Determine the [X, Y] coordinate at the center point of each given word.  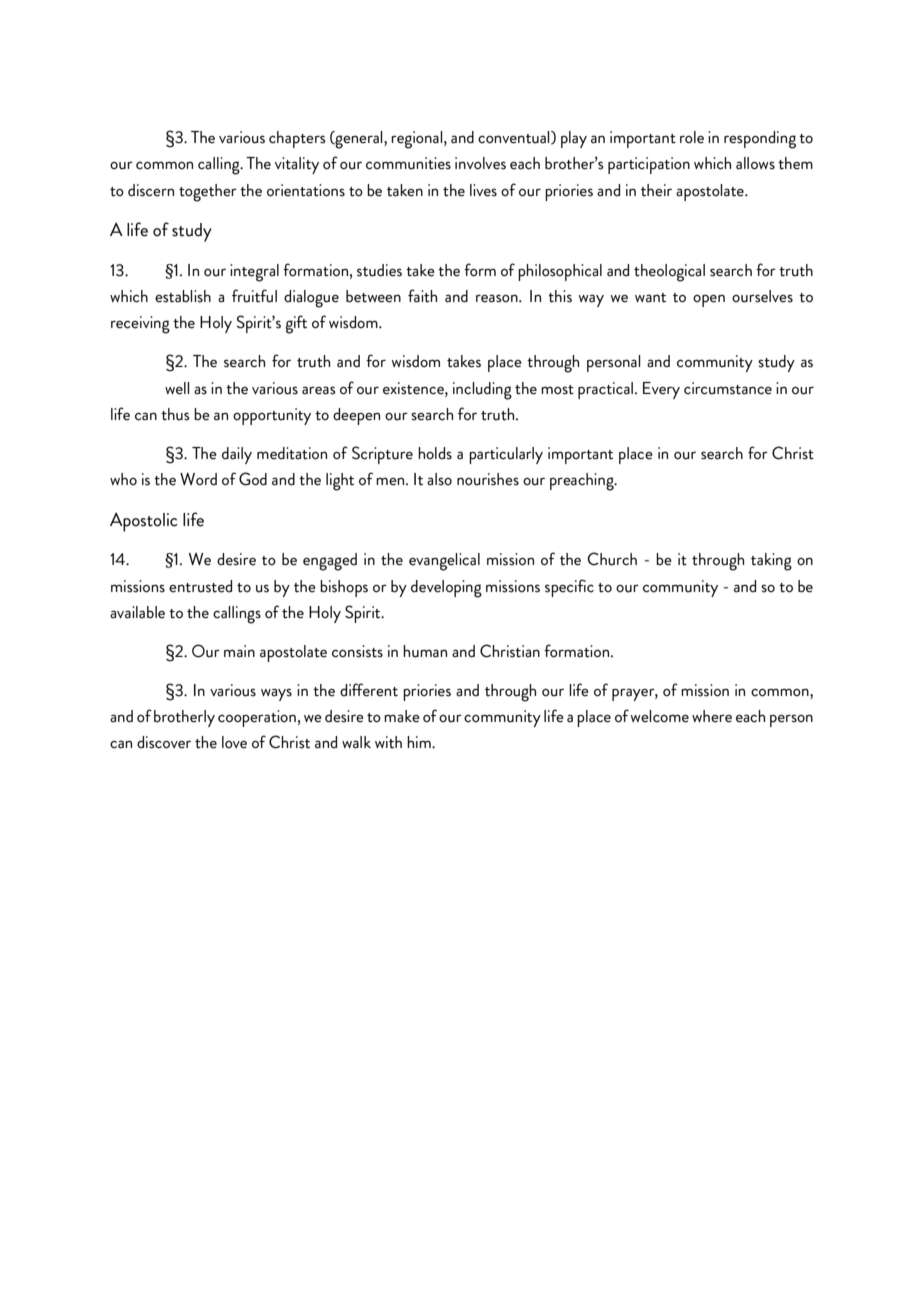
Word [198, 479]
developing [446, 589]
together [208, 193]
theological [669, 273]
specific [569, 588]
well [177, 388]
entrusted [200, 586]
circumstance [728, 388]
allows [755, 163]
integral [254, 273]
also [439, 479]
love [234, 742]
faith [422, 296]
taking [771, 562]
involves [480, 163]
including [482, 391]
